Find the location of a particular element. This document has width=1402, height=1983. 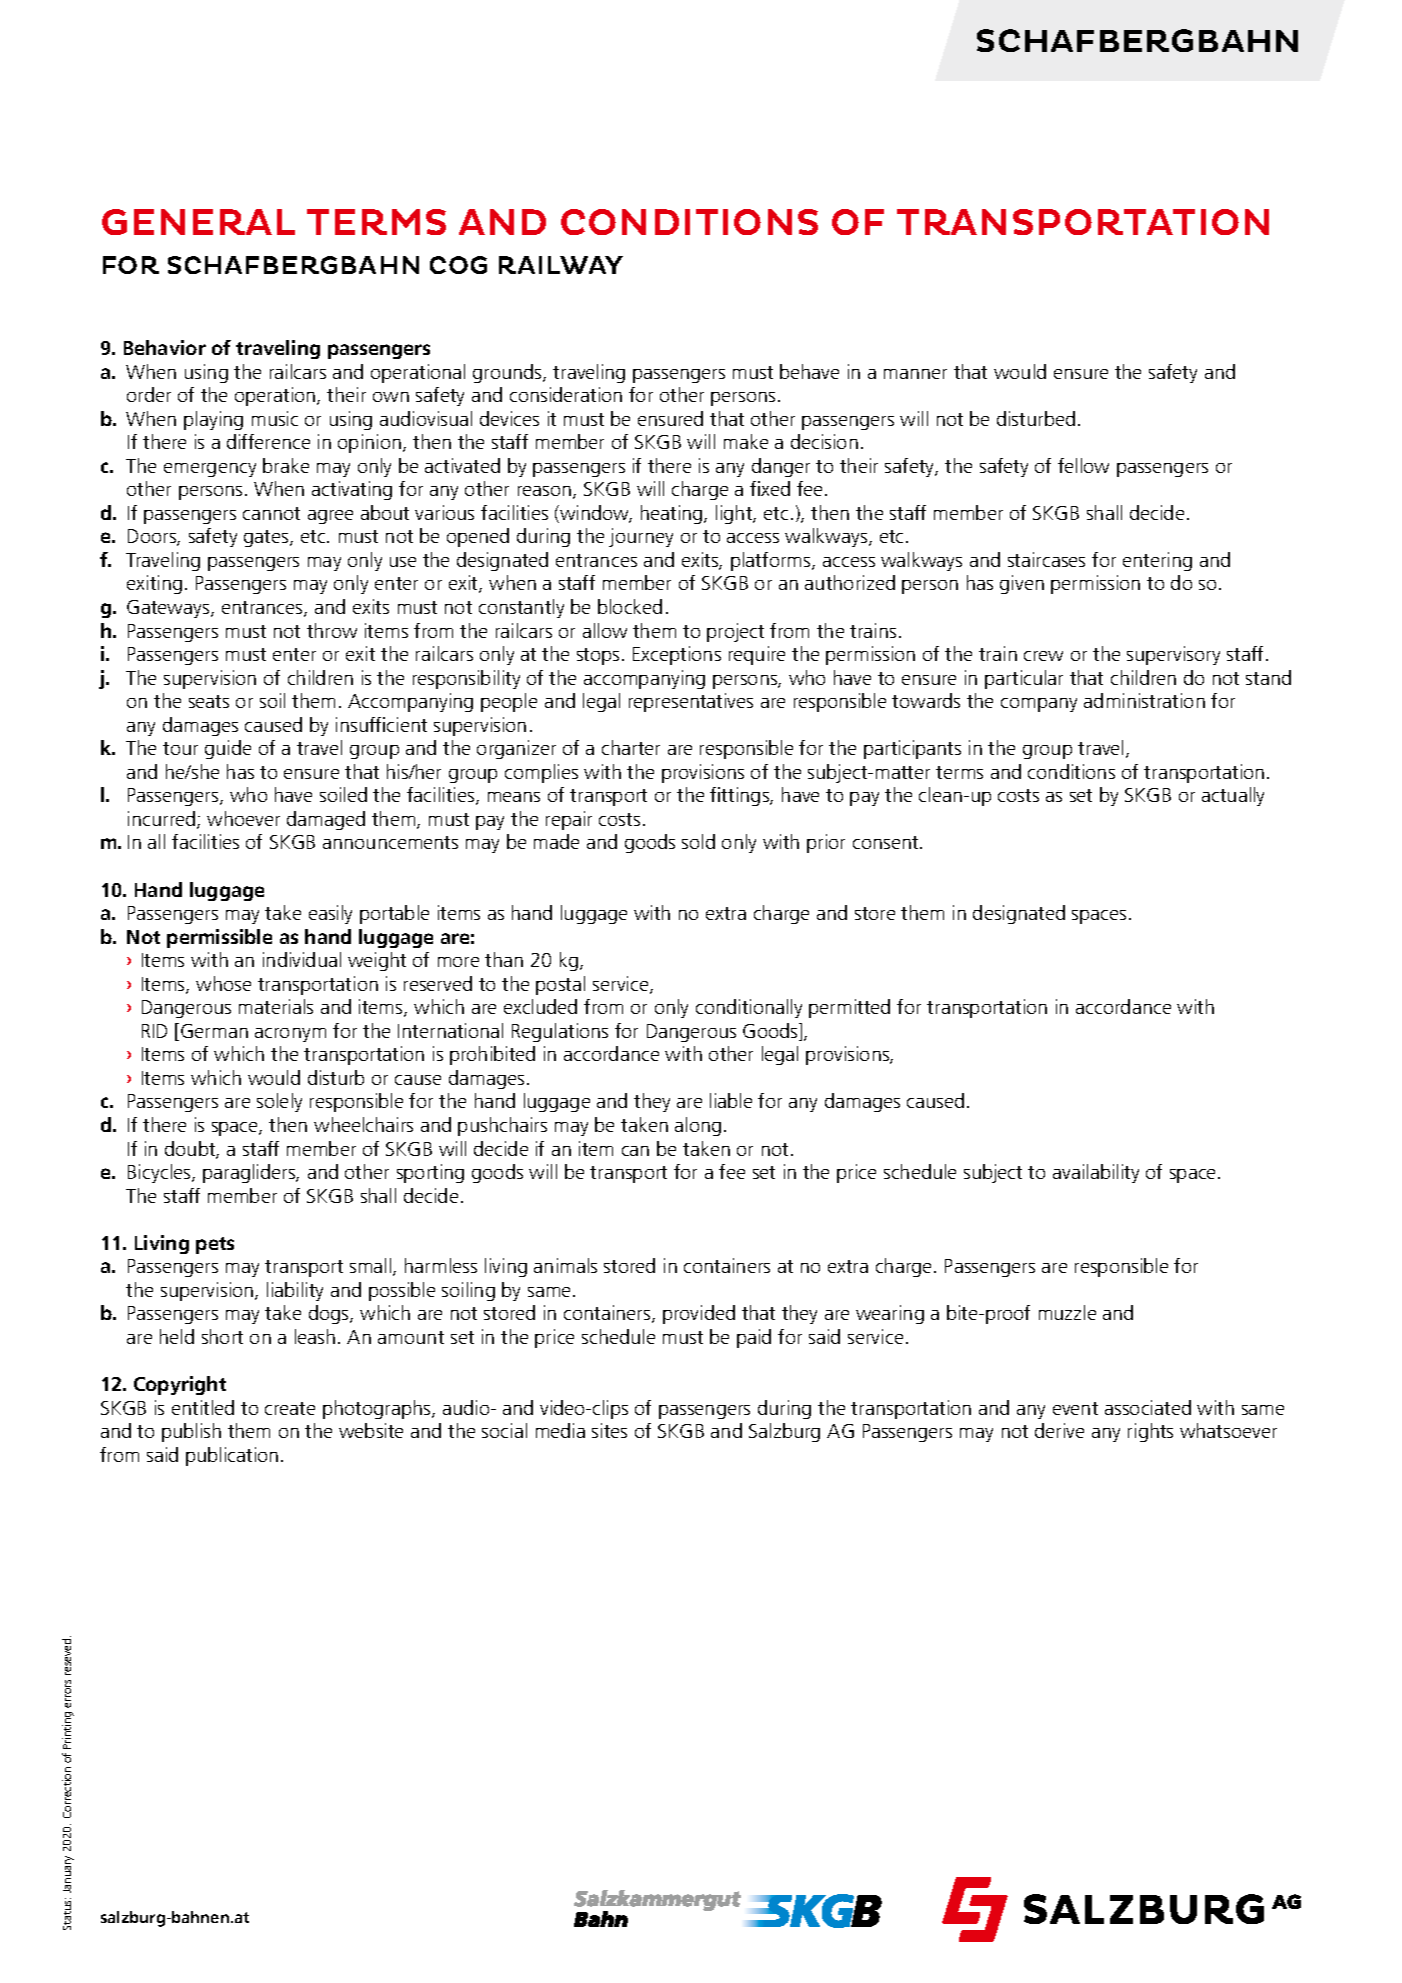

sites is located at coordinates (609, 1430).
